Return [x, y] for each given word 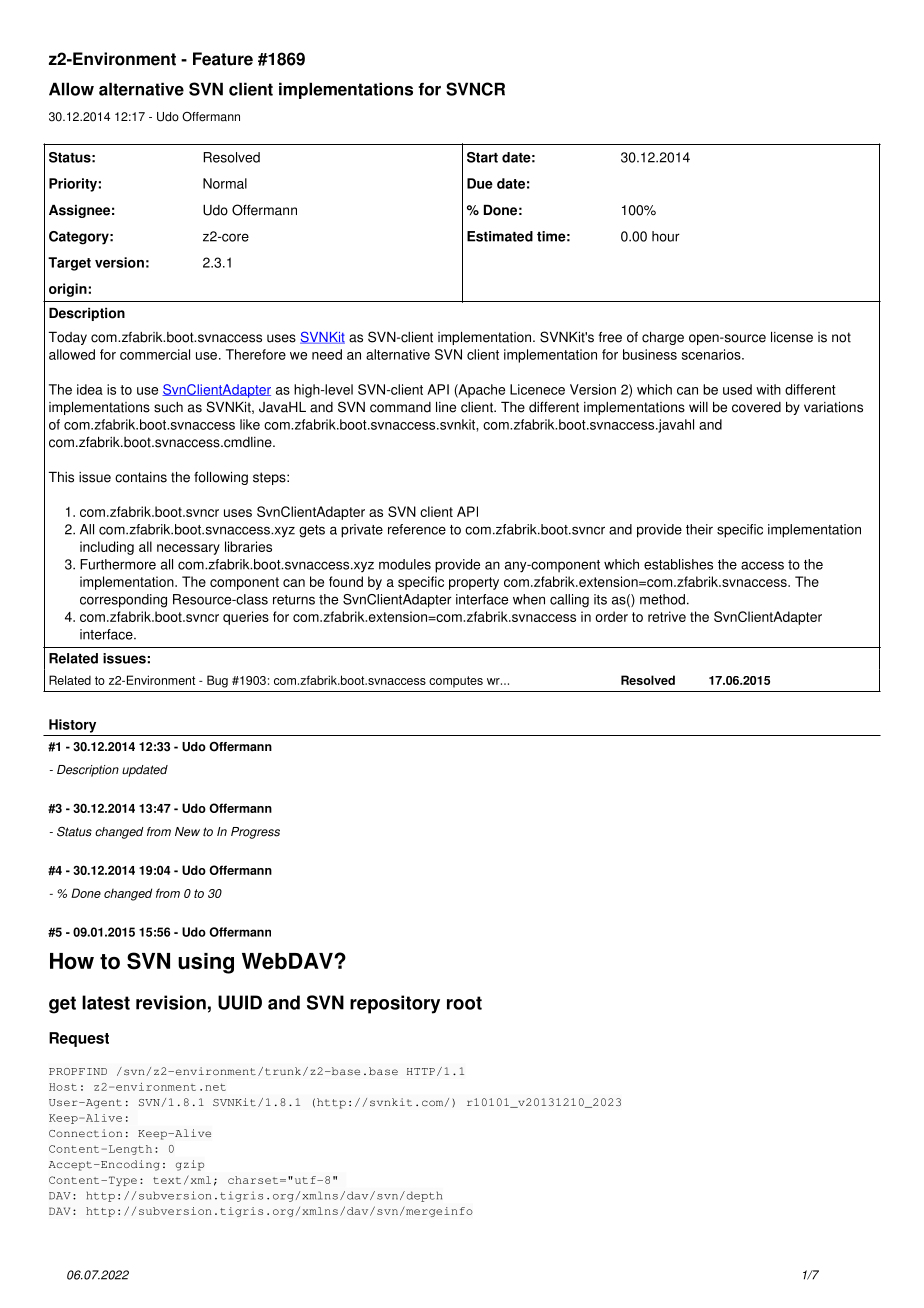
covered [756, 407]
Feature [223, 59]
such [168, 407]
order [611, 616]
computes [456, 682]
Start [482, 157]
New [187, 832]
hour [666, 236]
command [400, 407]
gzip [190, 1165]
